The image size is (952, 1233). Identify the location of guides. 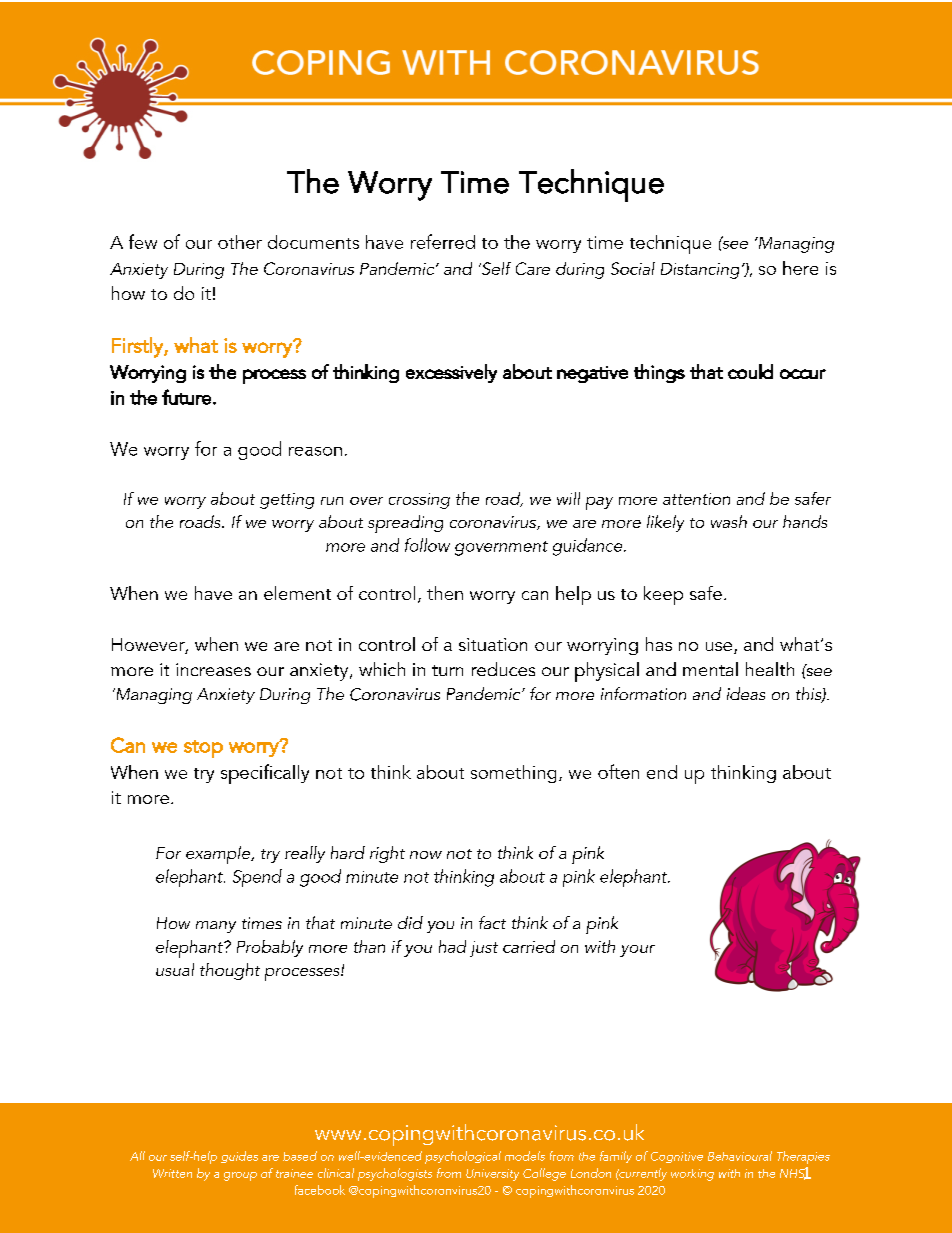
(239, 1157).
